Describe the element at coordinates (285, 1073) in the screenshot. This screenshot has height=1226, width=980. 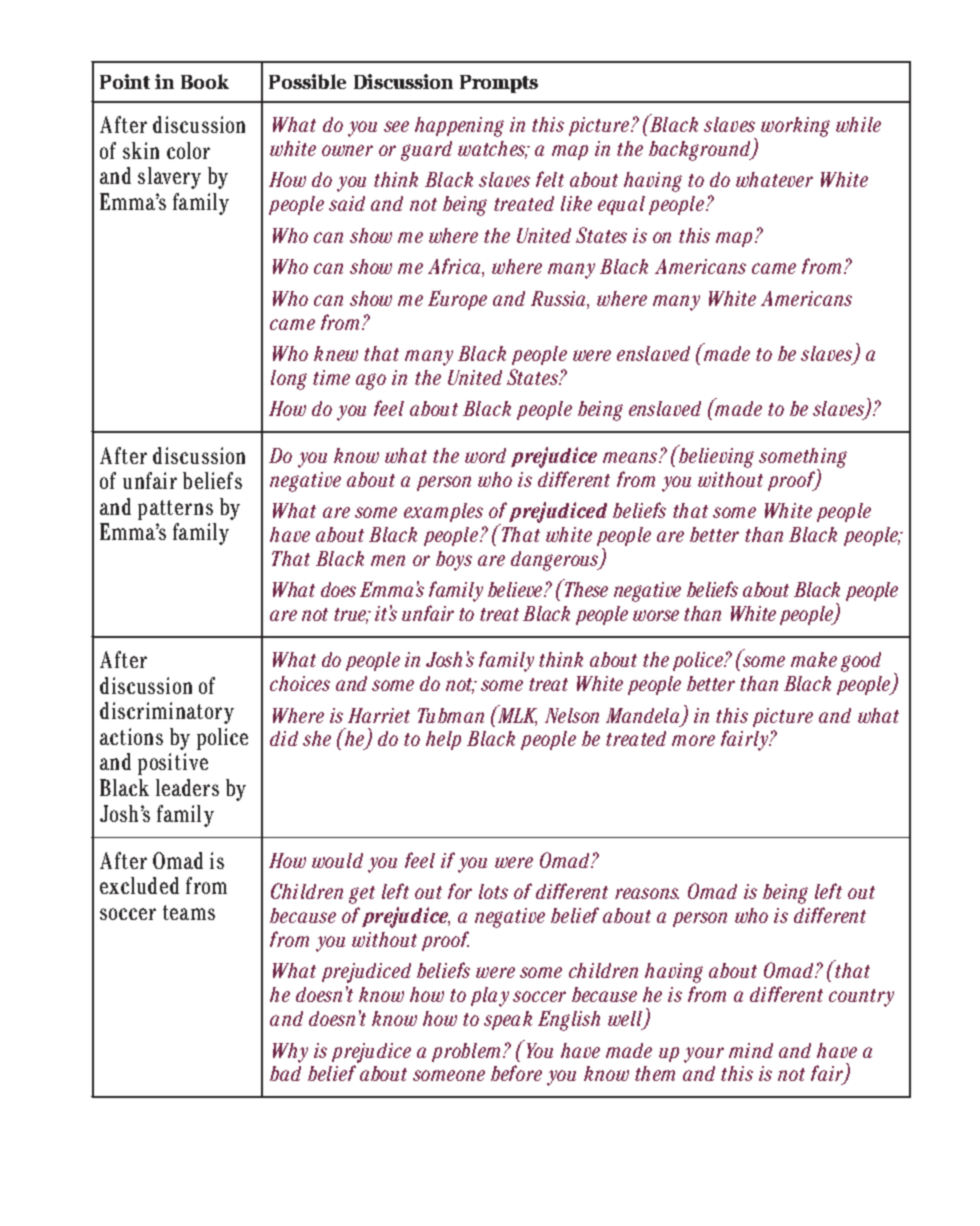
I see `bad` at that location.
